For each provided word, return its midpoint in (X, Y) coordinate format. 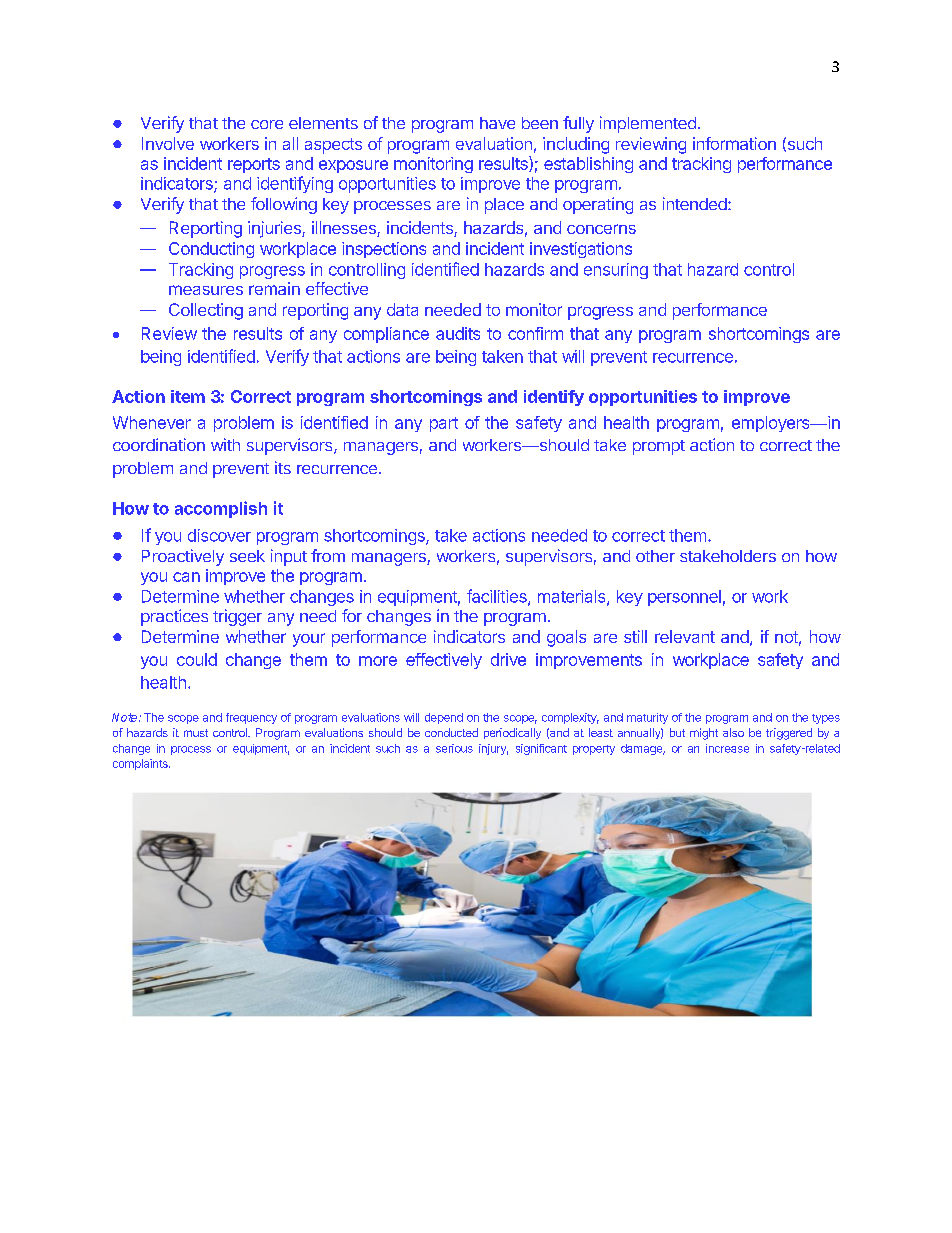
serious (454, 748)
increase (727, 748)
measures (206, 290)
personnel (684, 598)
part (444, 424)
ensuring (616, 271)
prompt (659, 447)
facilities (498, 597)
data (402, 309)
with (225, 444)
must (196, 733)
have (497, 123)
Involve (168, 143)
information (734, 143)
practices (174, 617)
